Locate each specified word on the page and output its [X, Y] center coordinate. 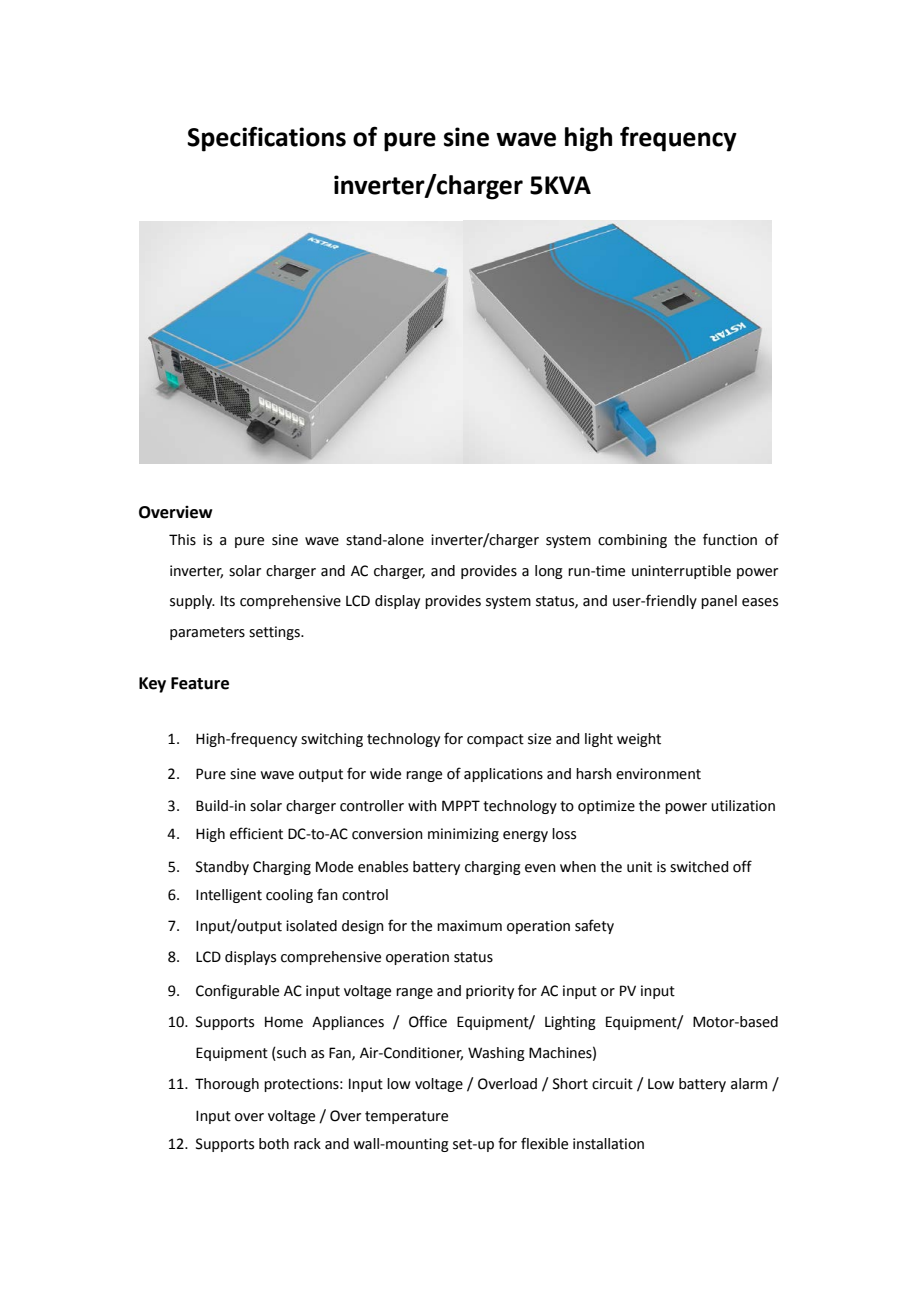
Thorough [227, 1085]
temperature [406, 1117]
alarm [749, 1084]
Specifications [266, 139]
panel [719, 602]
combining [632, 541]
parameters [207, 633]
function [730, 539]
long [549, 572]
